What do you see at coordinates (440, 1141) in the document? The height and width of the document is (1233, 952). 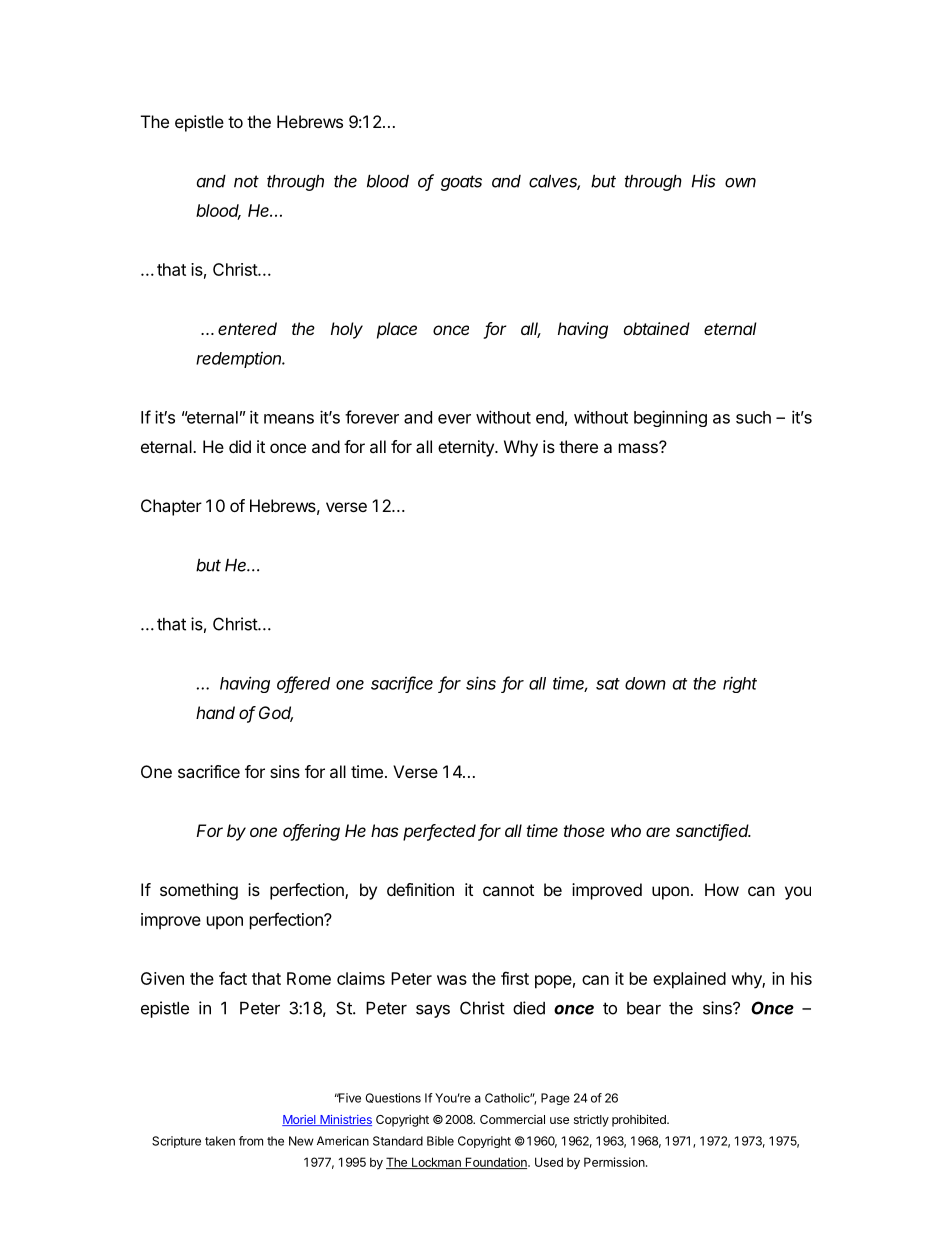 I see `Bible` at bounding box center [440, 1141].
